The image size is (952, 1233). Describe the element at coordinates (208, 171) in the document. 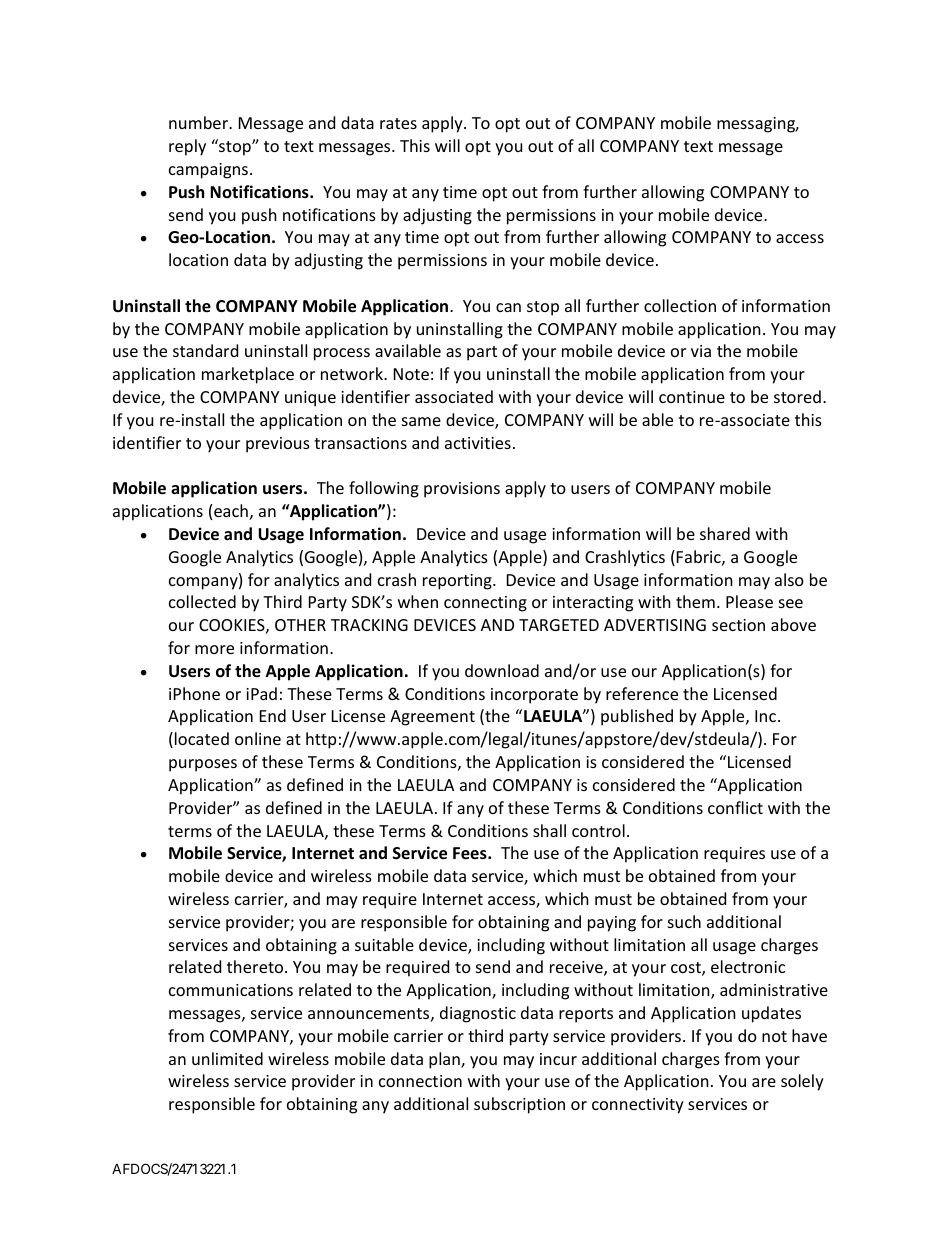

I see `campaigns` at that location.
